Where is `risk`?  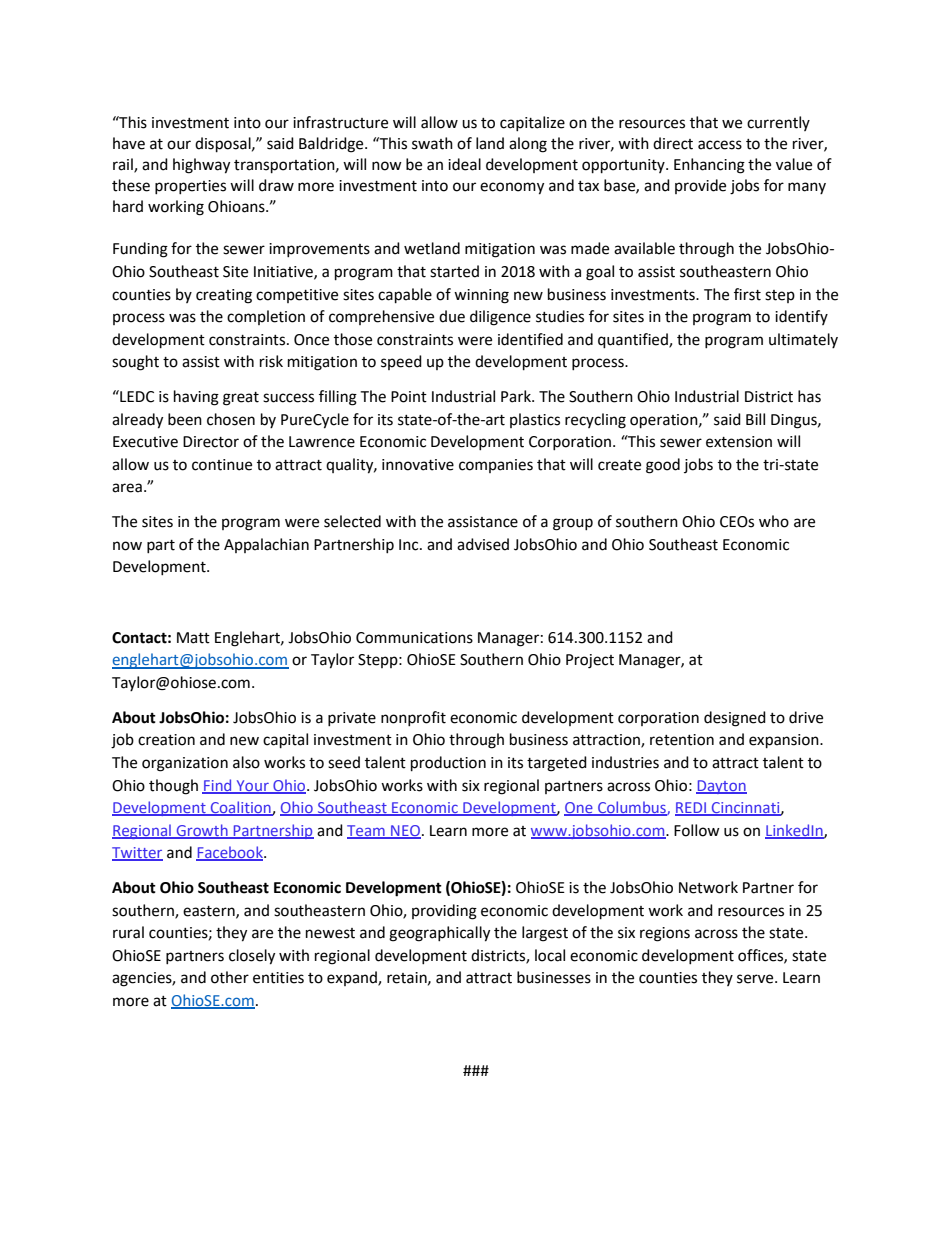
risk is located at coordinates (271, 361).
